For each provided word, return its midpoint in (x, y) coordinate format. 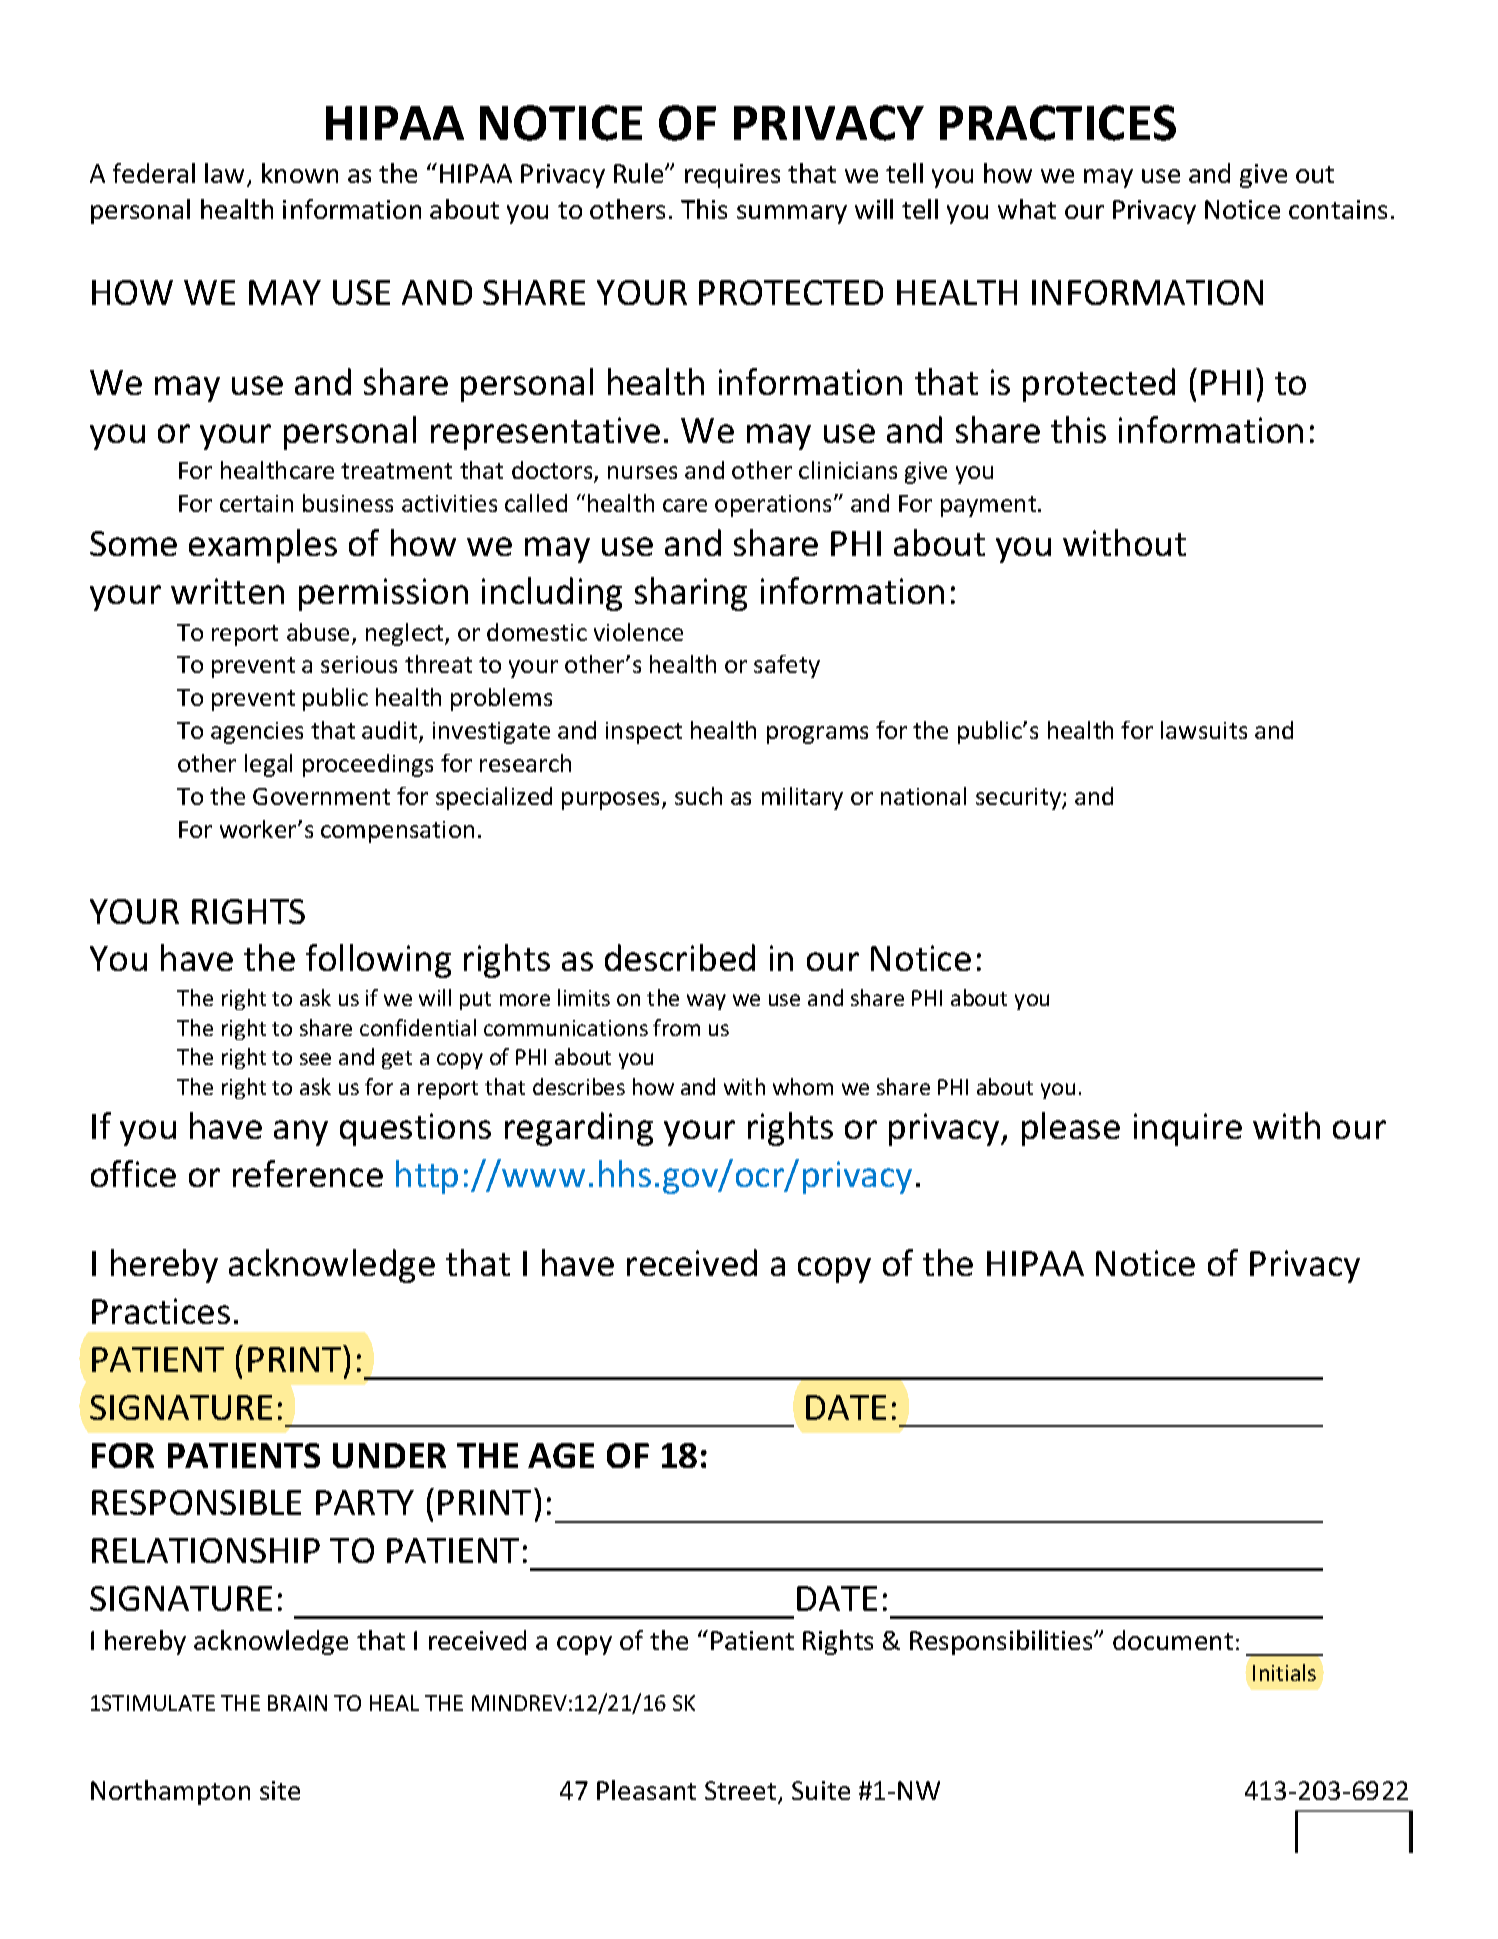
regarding (579, 1129)
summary (792, 214)
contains (1338, 209)
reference (308, 1173)
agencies (257, 733)
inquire (1188, 1129)
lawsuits (1204, 730)
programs (817, 735)
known (300, 173)
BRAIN (297, 1703)
